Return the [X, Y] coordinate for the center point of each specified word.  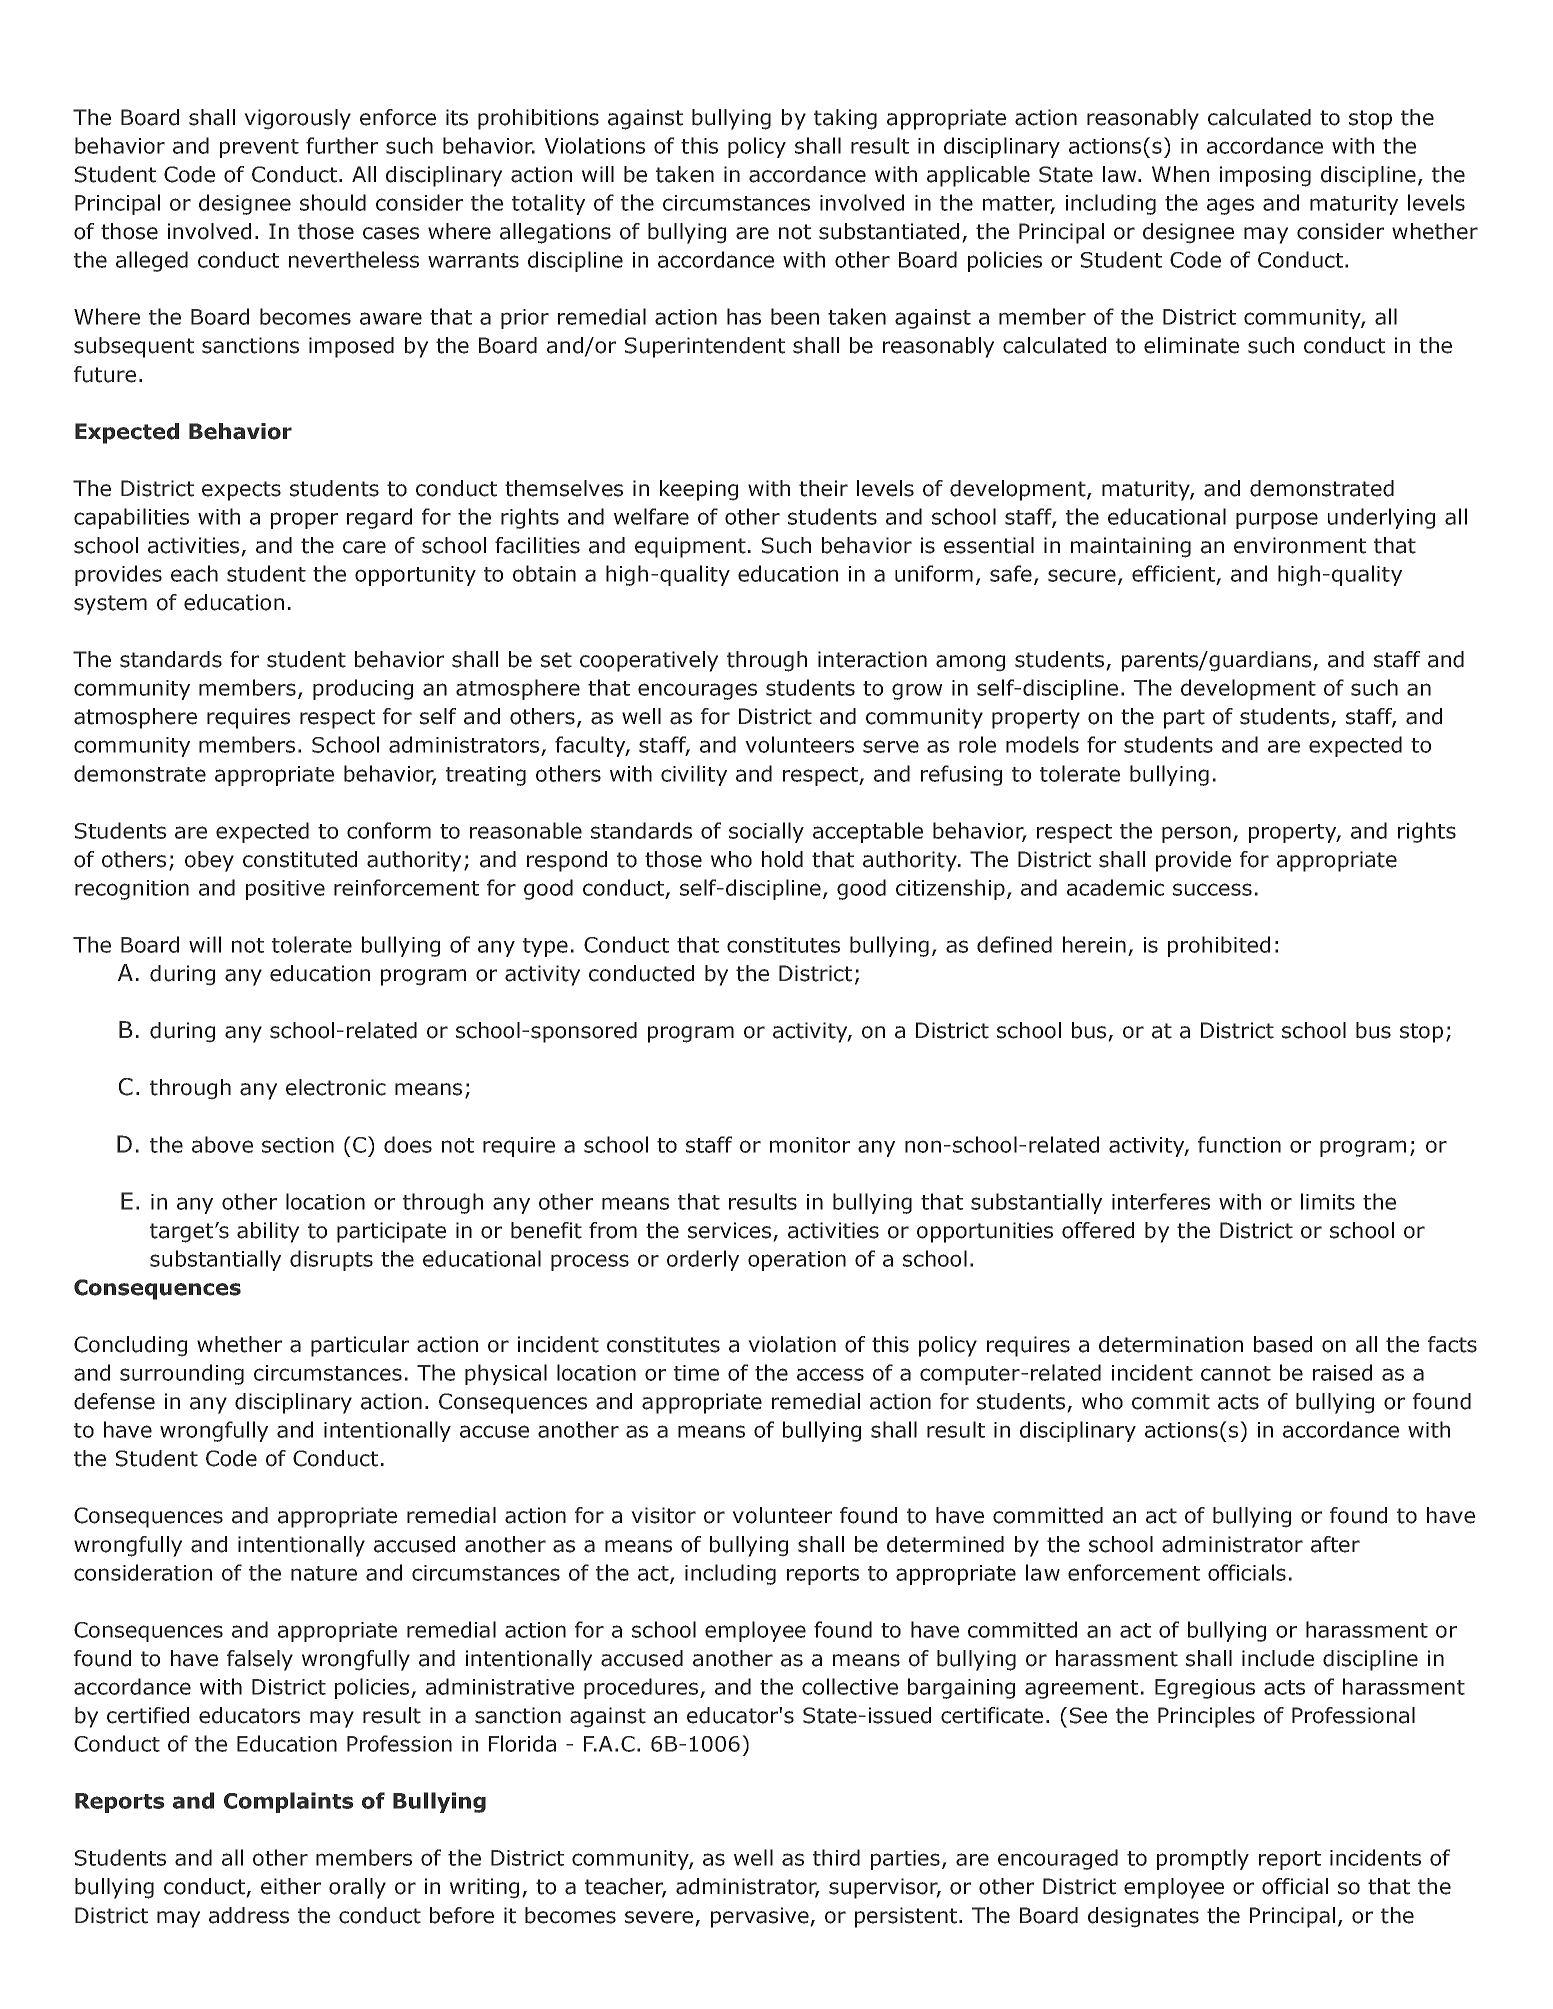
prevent [259, 148]
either [291, 1886]
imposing [1265, 176]
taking [845, 119]
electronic [336, 1087]
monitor [810, 1145]
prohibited [1219, 946]
